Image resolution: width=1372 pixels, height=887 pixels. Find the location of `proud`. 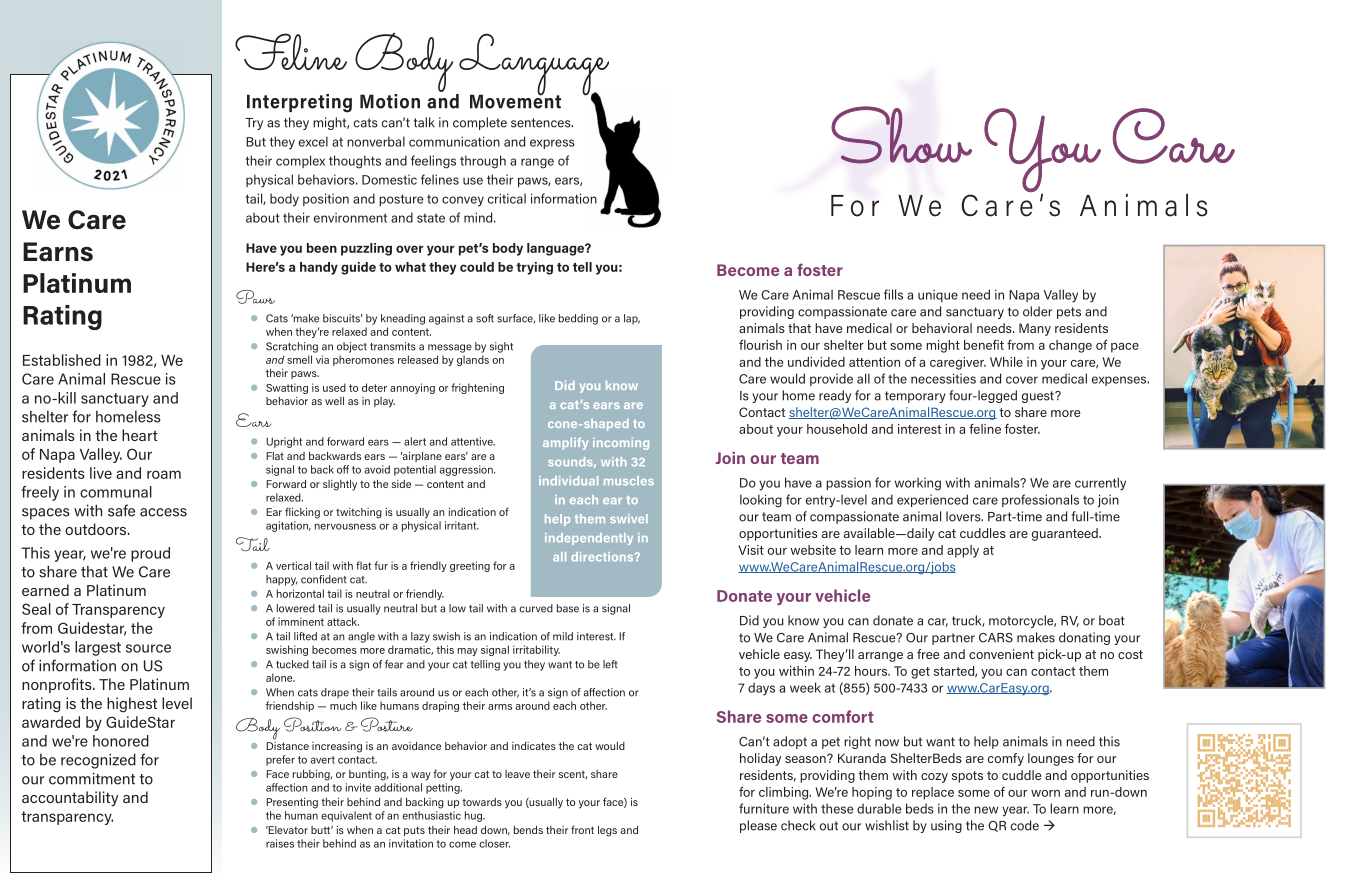

proud is located at coordinates (150, 554).
